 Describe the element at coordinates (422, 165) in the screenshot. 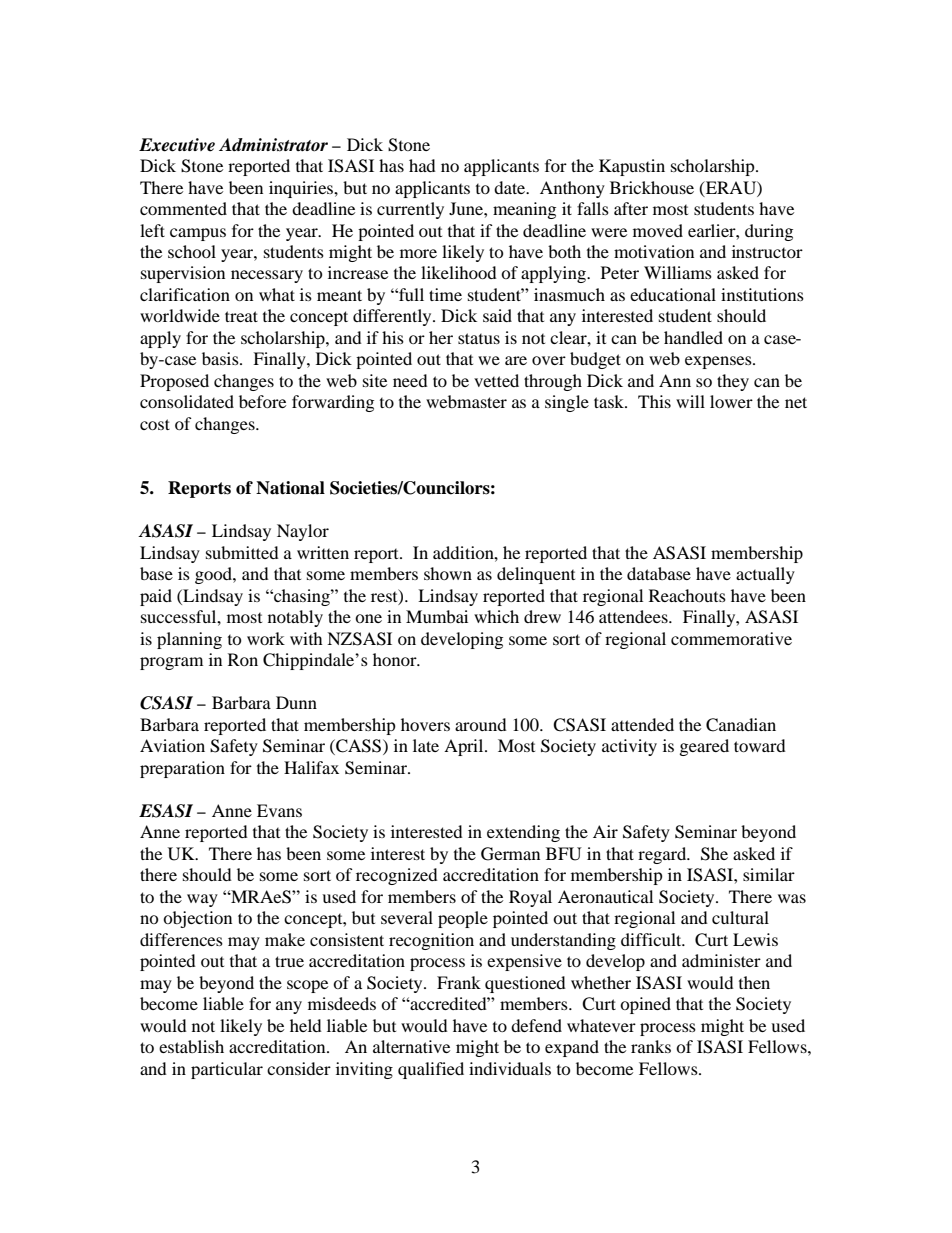

I see `had` at that location.
